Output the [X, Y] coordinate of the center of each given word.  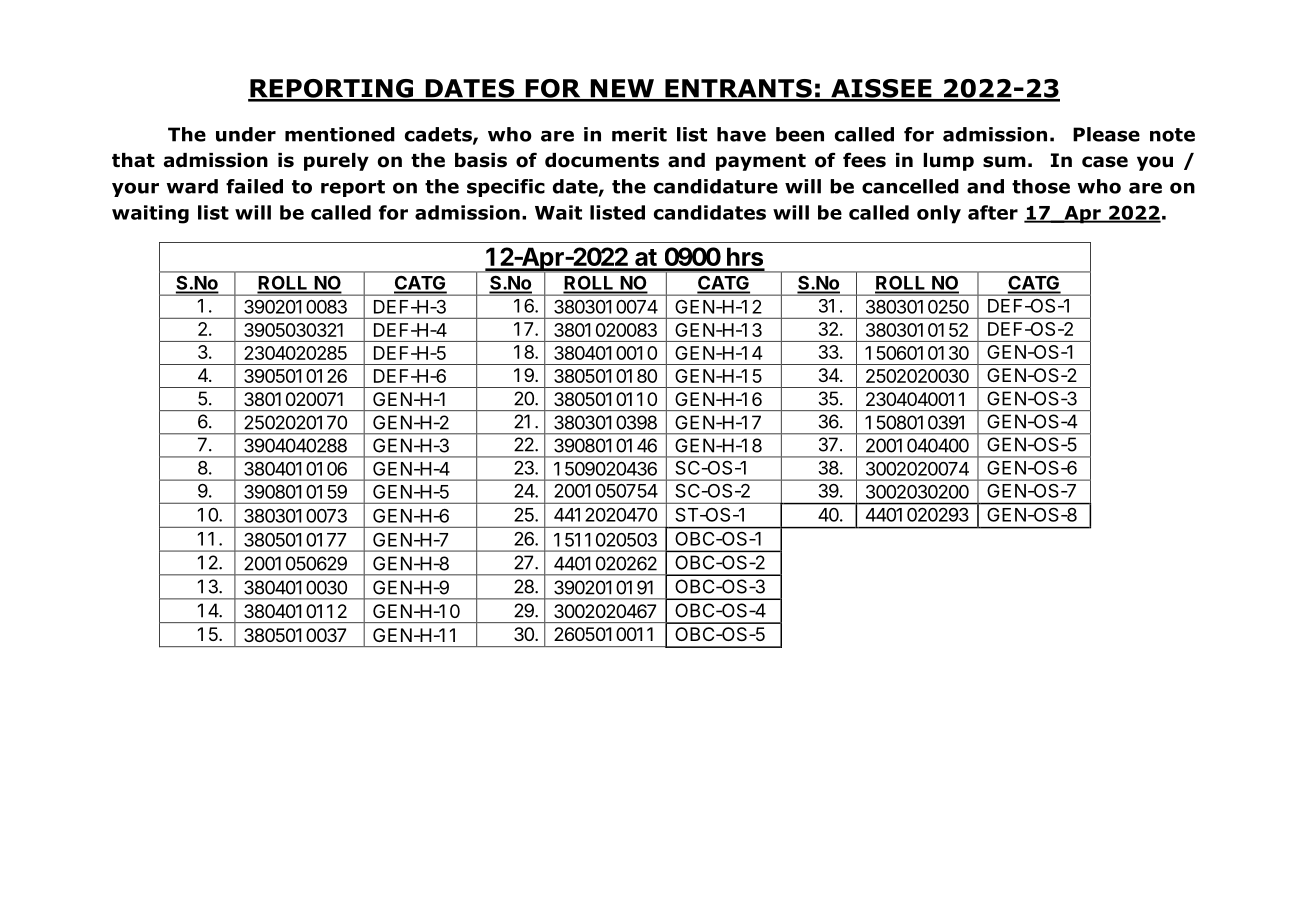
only [939, 214]
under [246, 134]
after [993, 212]
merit [639, 134]
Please [1106, 134]
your [135, 189]
